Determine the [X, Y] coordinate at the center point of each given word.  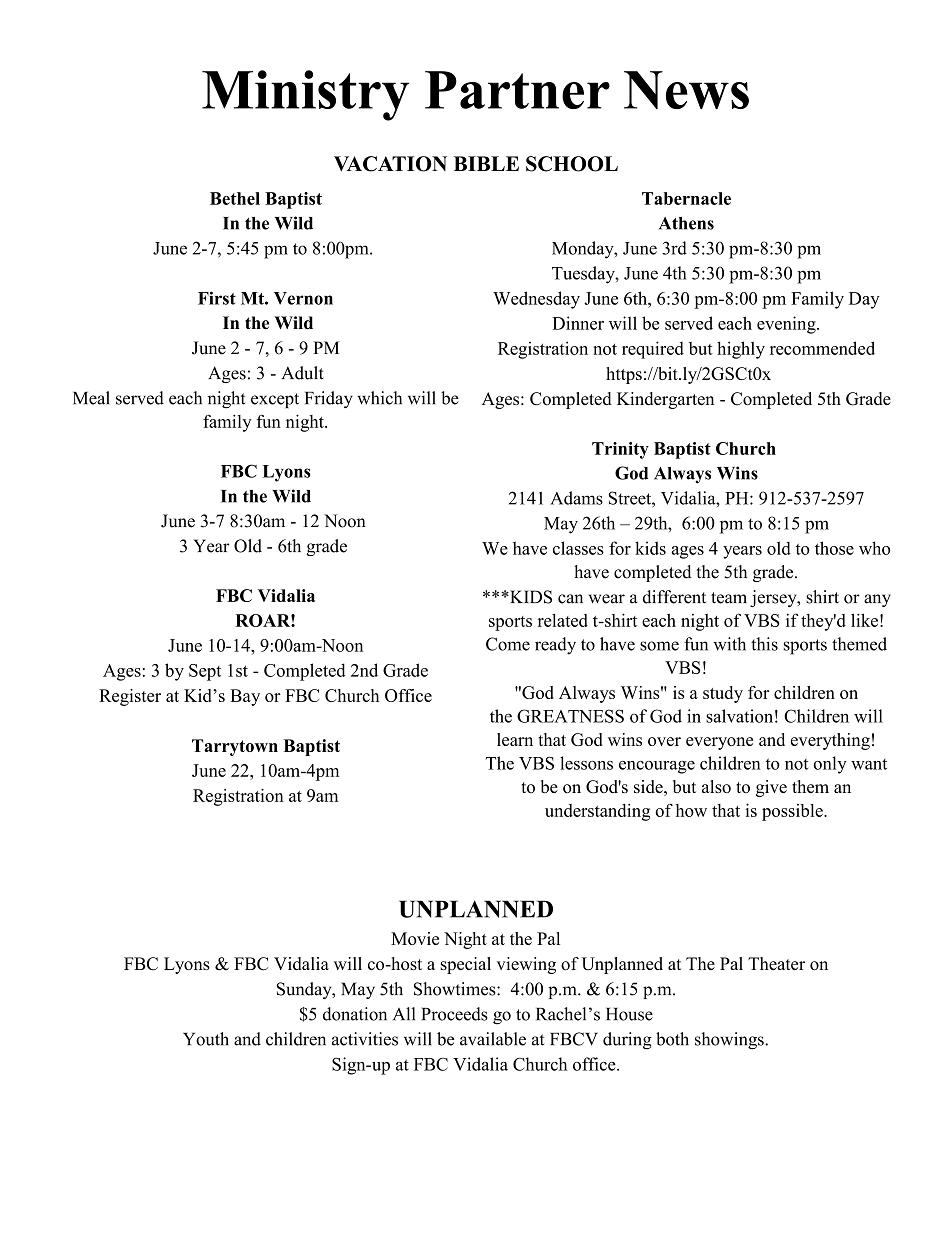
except [275, 400]
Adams [576, 498]
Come [508, 644]
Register [130, 697]
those [834, 548]
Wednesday [536, 300]
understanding [597, 812]
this [764, 644]
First [217, 298]
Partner [517, 90]
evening [787, 325]
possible [793, 812]
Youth [206, 1039]
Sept [205, 672]
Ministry [305, 95]
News [686, 90]
